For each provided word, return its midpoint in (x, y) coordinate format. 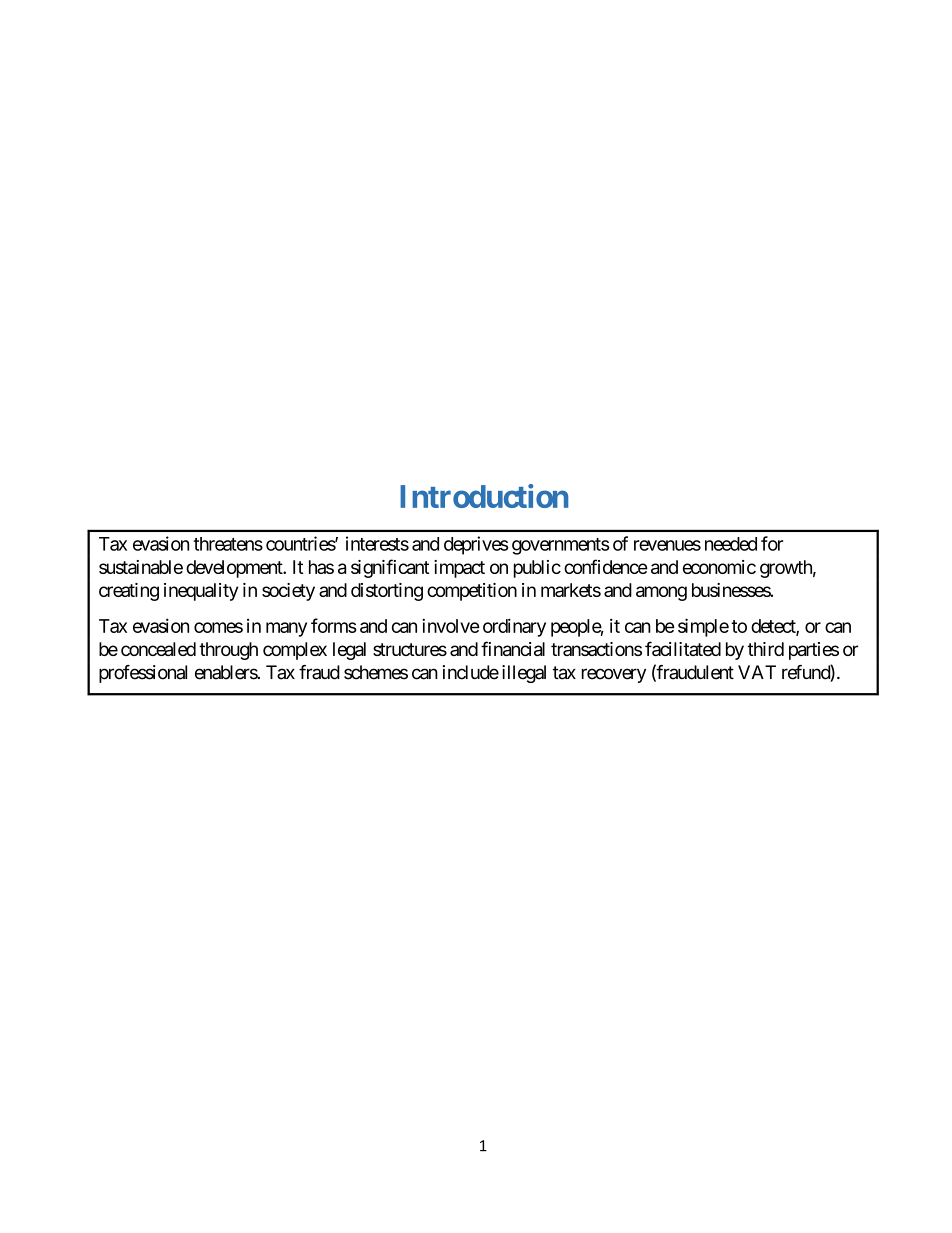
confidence (606, 566)
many (286, 629)
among (661, 593)
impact (459, 569)
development (235, 569)
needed (731, 544)
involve (451, 625)
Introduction (484, 496)
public (537, 569)
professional (143, 674)
